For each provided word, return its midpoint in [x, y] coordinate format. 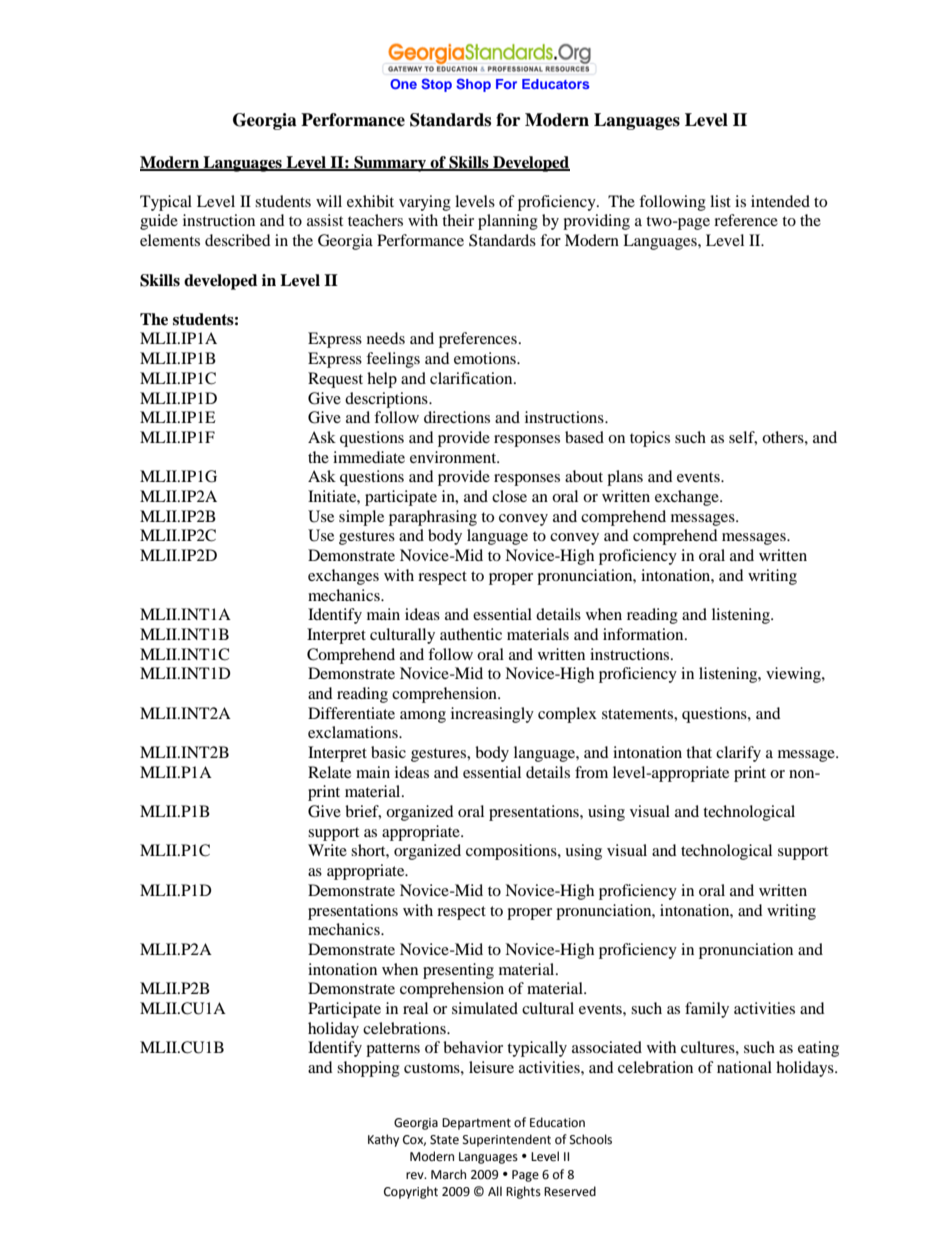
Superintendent [507, 1140]
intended [780, 201]
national [744, 1067]
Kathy [383, 1140]
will [329, 201]
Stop [436, 85]
